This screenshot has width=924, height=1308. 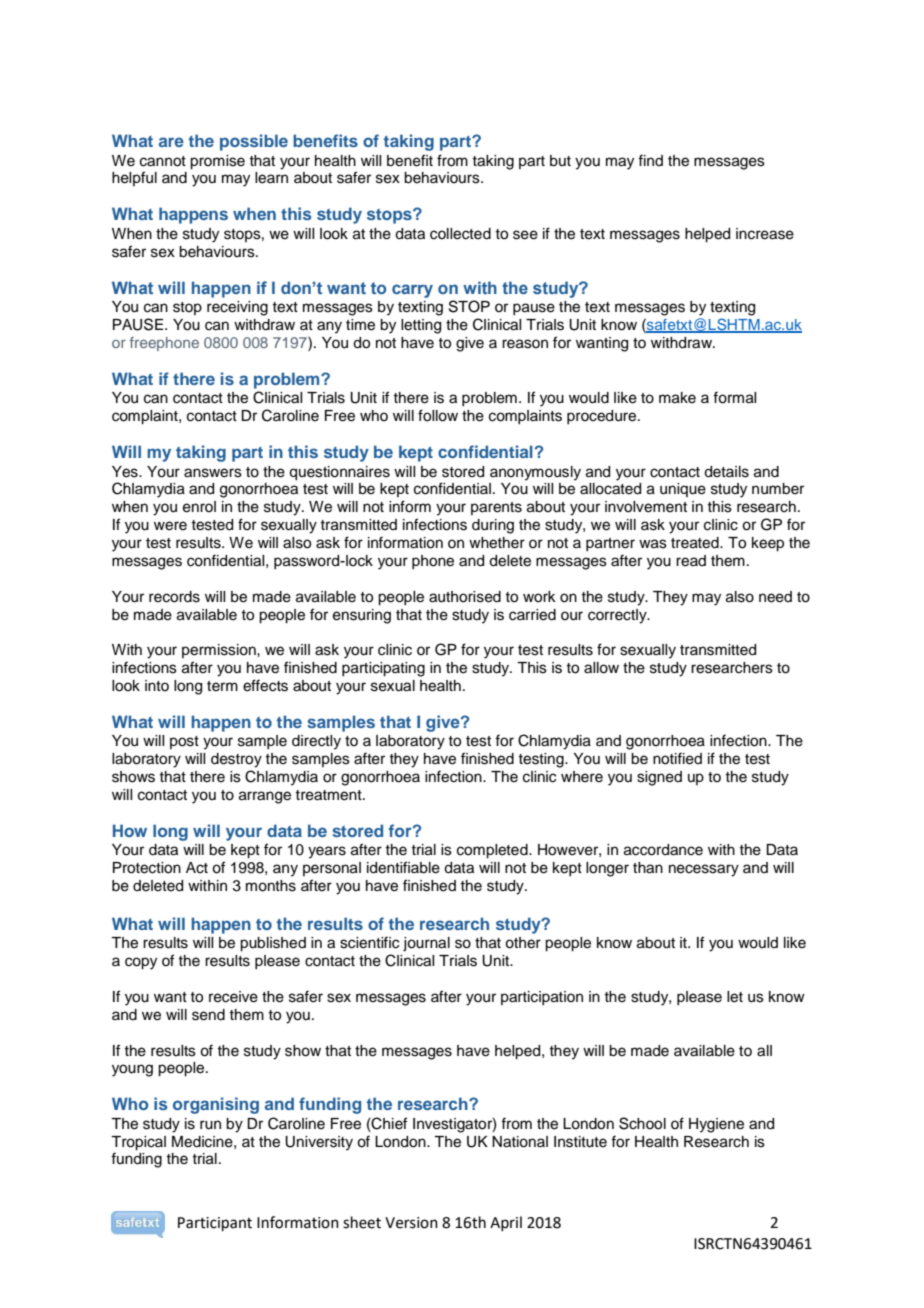 I want to click on promise, so click(x=217, y=162).
